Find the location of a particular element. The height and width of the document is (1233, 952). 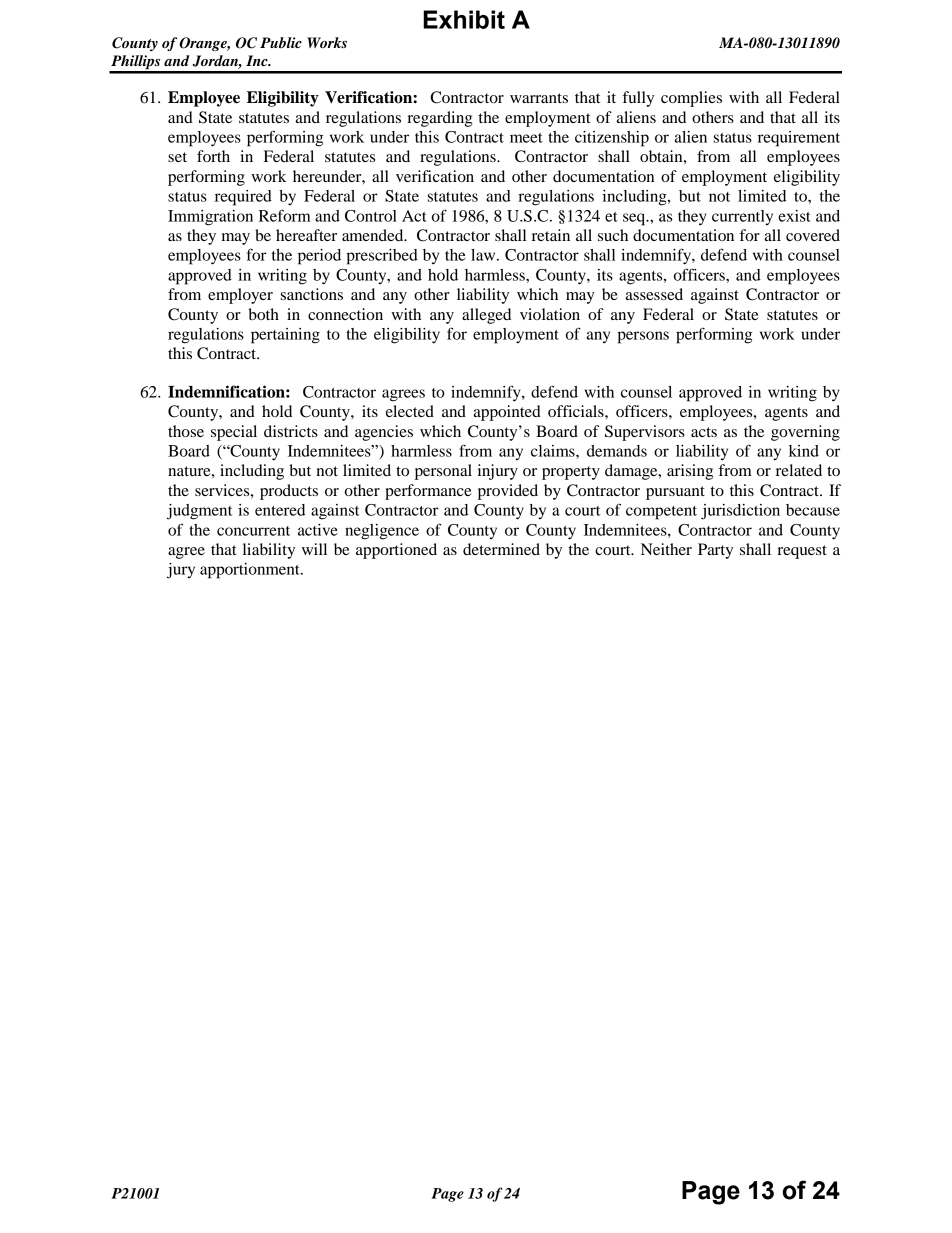

requirement is located at coordinates (799, 139).
